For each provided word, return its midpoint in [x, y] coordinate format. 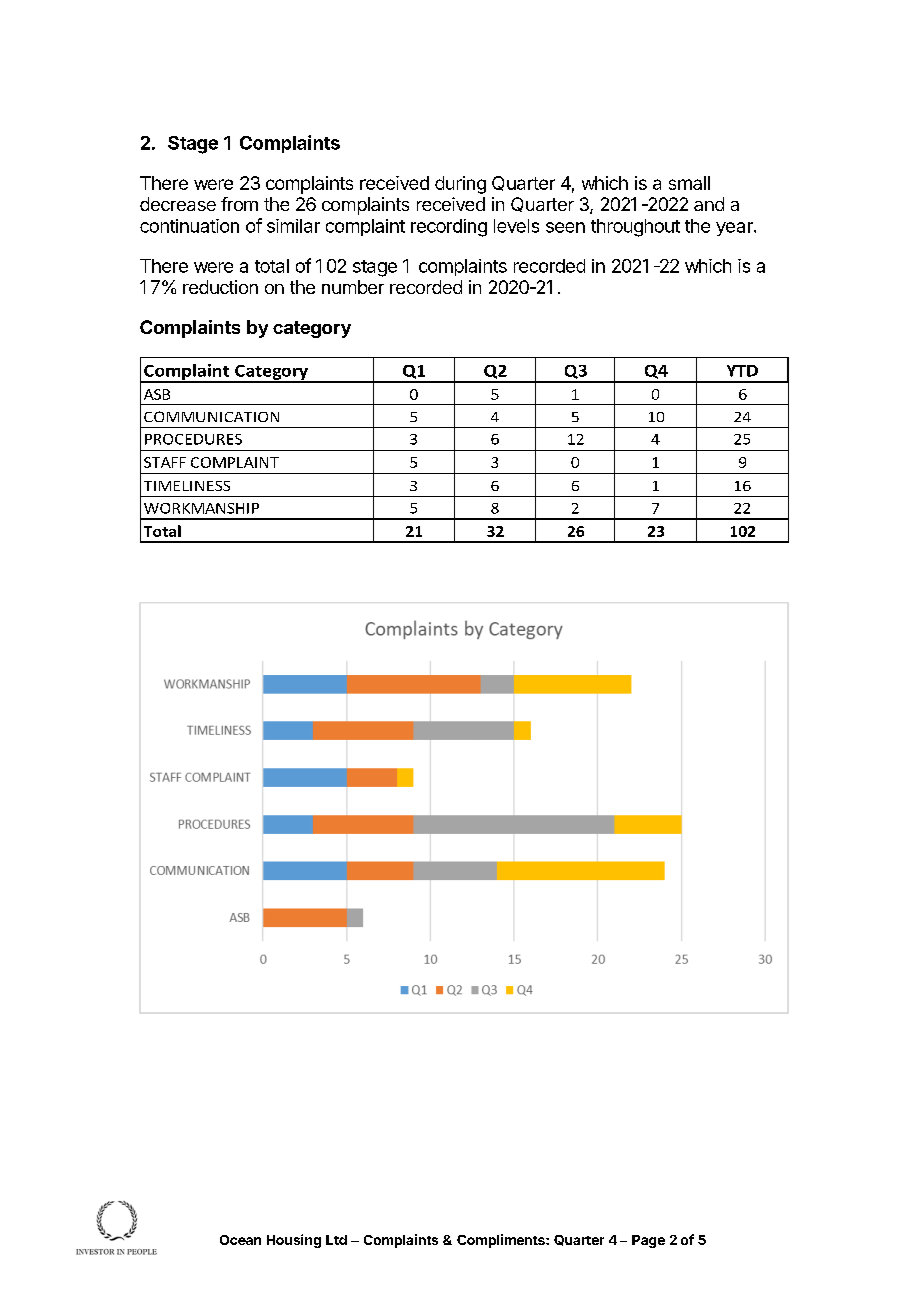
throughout [635, 228]
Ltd [336, 1240]
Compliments [502, 1241]
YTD [742, 371]
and [709, 204]
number [353, 287]
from [239, 204]
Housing [294, 1241]
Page [648, 1241]
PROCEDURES [193, 439]
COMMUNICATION [211, 416]
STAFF [165, 462]
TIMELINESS [187, 486]
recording [449, 228]
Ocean [240, 1240]
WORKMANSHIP [201, 508]
